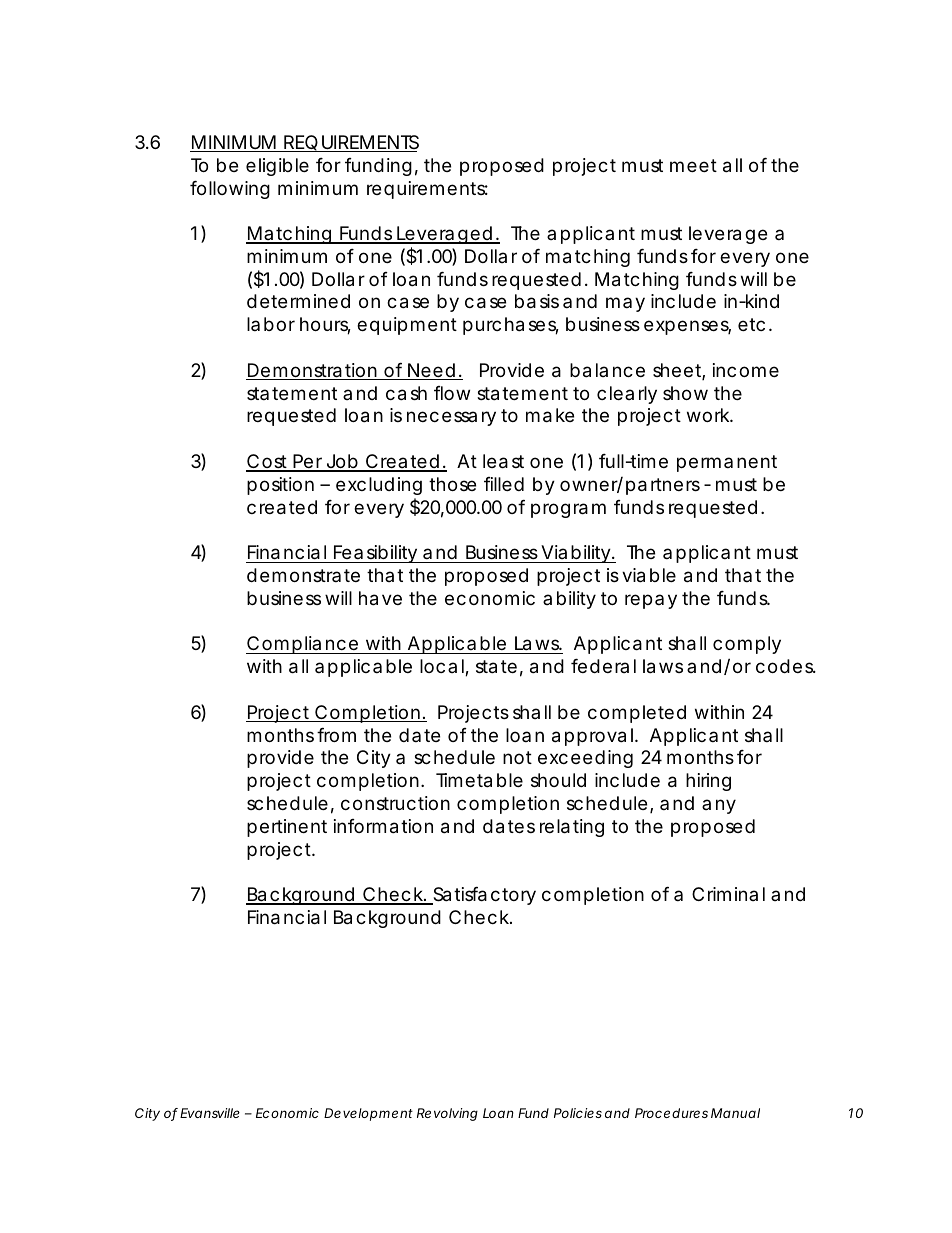 The width and height of the screenshot is (952, 1233). I want to click on Revolving, so click(447, 1114).
